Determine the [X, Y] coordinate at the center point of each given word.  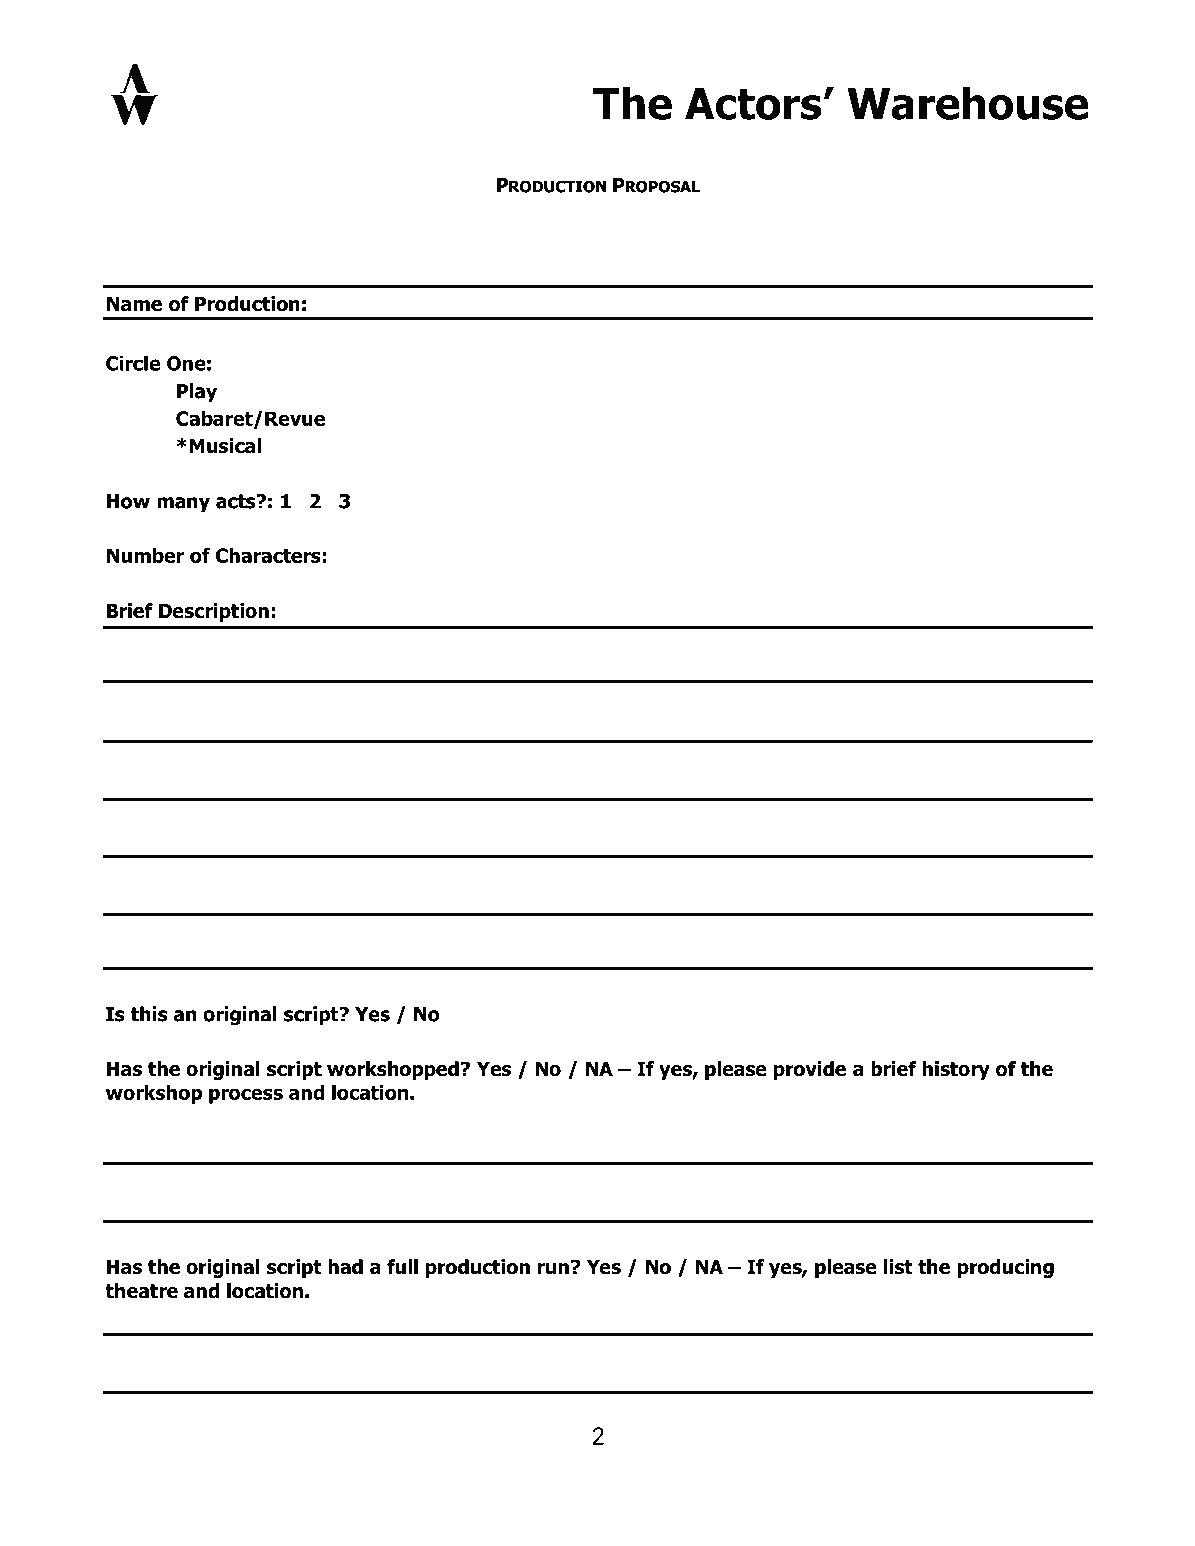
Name [134, 304]
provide [810, 1070]
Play [197, 392]
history [956, 1070]
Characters [268, 555]
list [898, 1267]
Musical [225, 446]
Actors [753, 104]
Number [146, 555]
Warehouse [968, 103]
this [149, 1014]
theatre [141, 1291]
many [183, 504]
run [553, 1269]
